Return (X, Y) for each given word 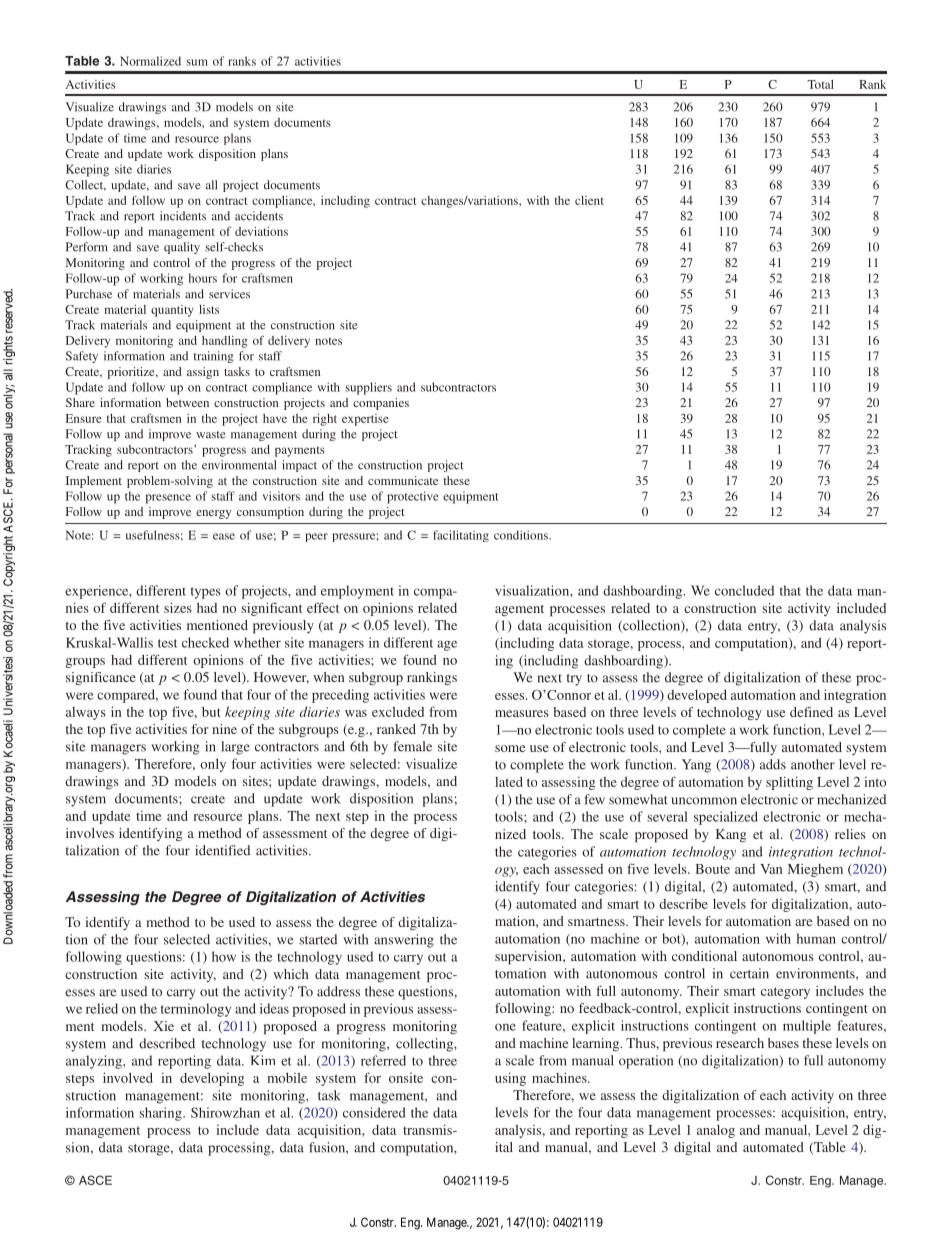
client (589, 200)
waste (211, 435)
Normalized (150, 61)
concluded (744, 590)
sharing (161, 1114)
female (412, 746)
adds (773, 764)
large (235, 748)
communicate (403, 480)
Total (820, 84)
